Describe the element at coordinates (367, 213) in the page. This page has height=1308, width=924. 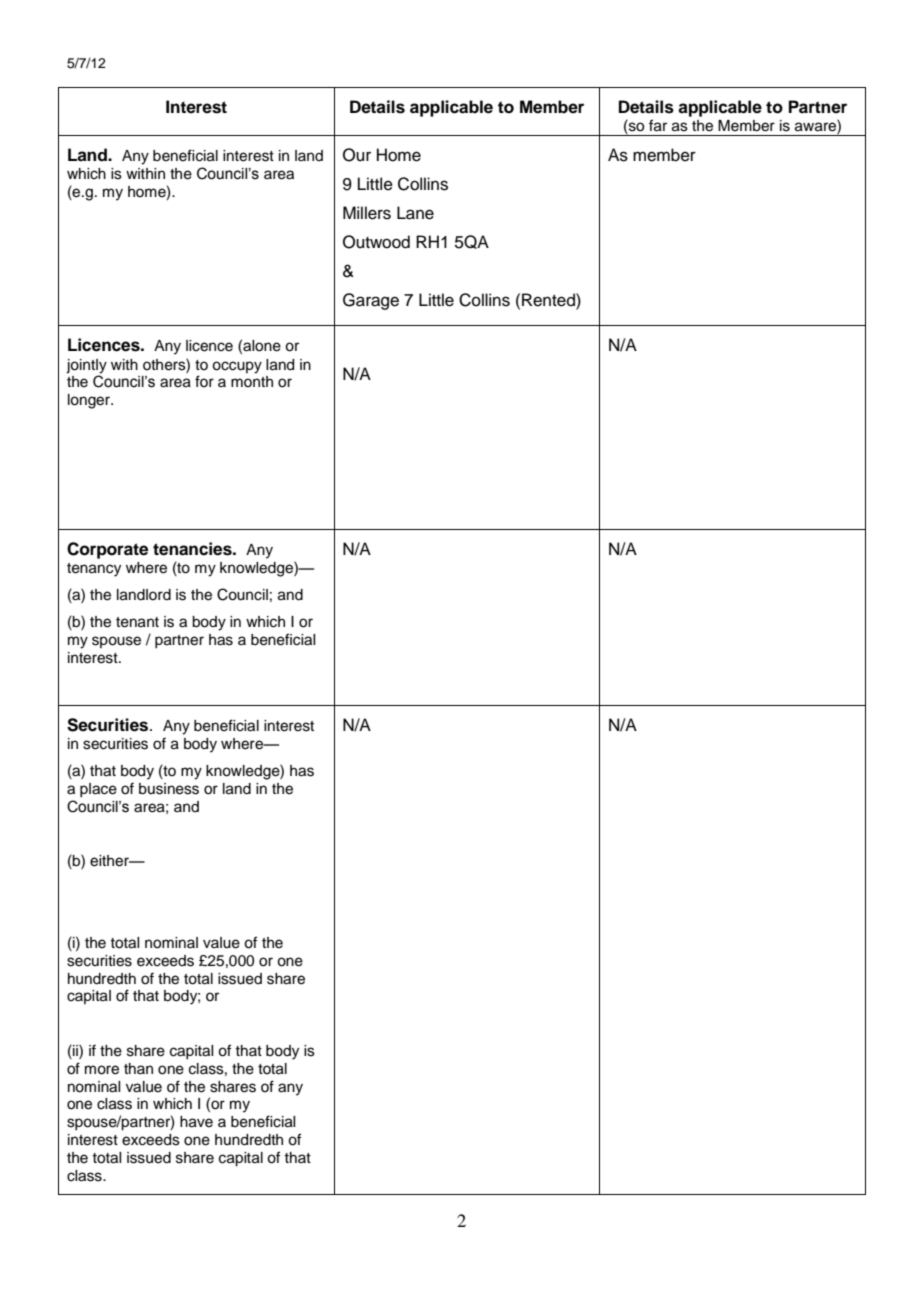
I see `Millers` at that location.
